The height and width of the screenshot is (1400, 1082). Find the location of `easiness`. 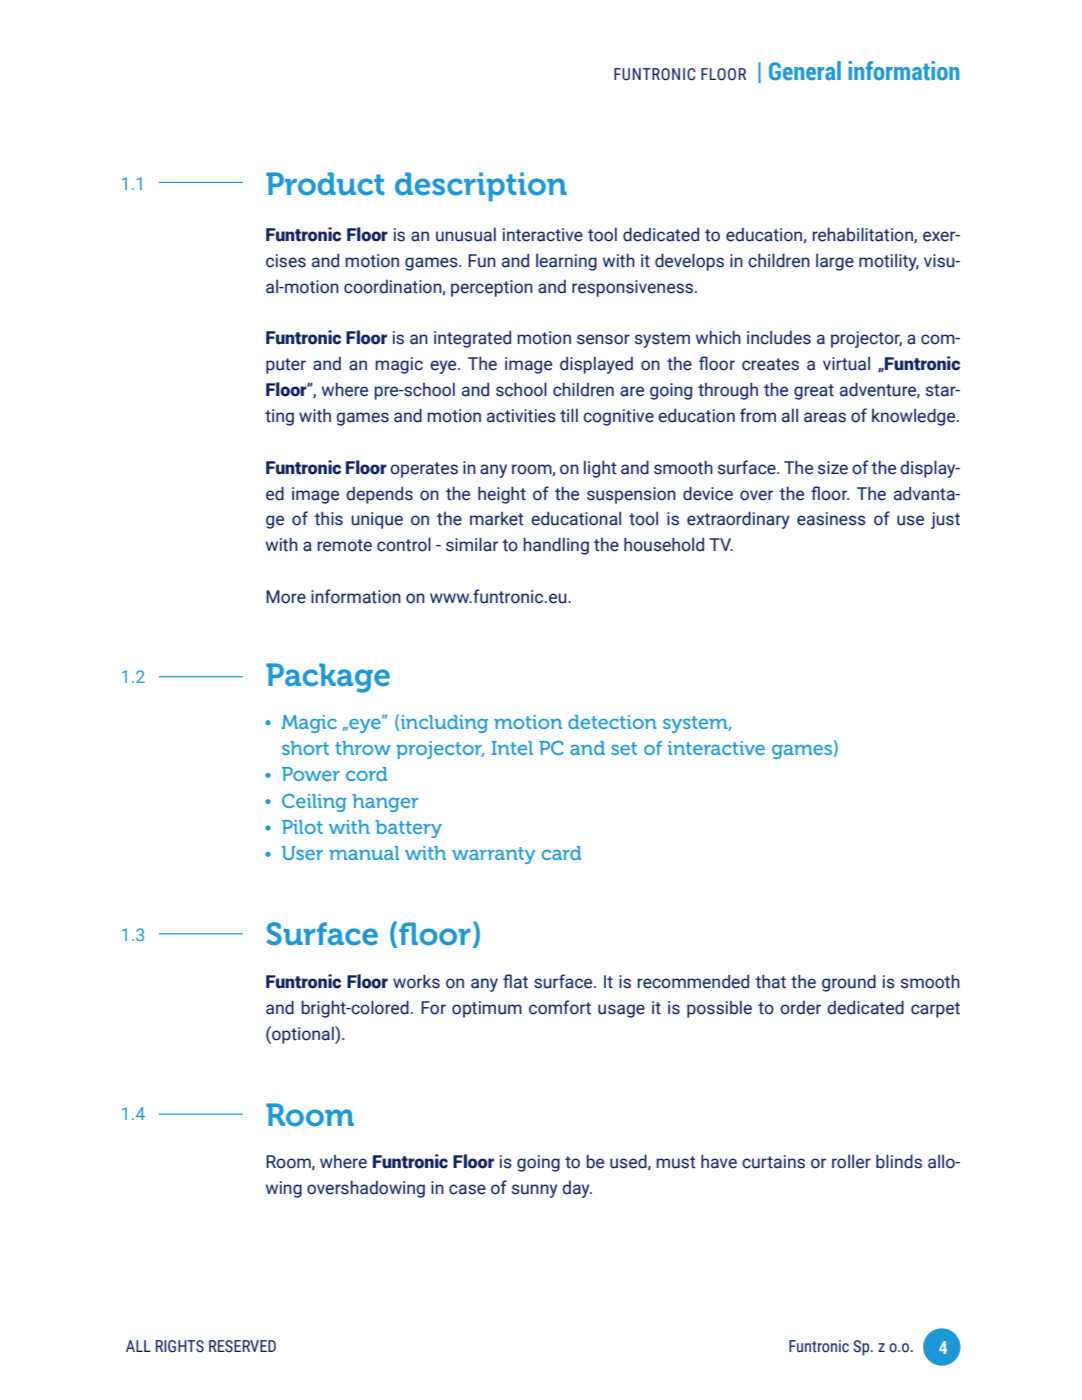

easiness is located at coordinates (831, 519).
